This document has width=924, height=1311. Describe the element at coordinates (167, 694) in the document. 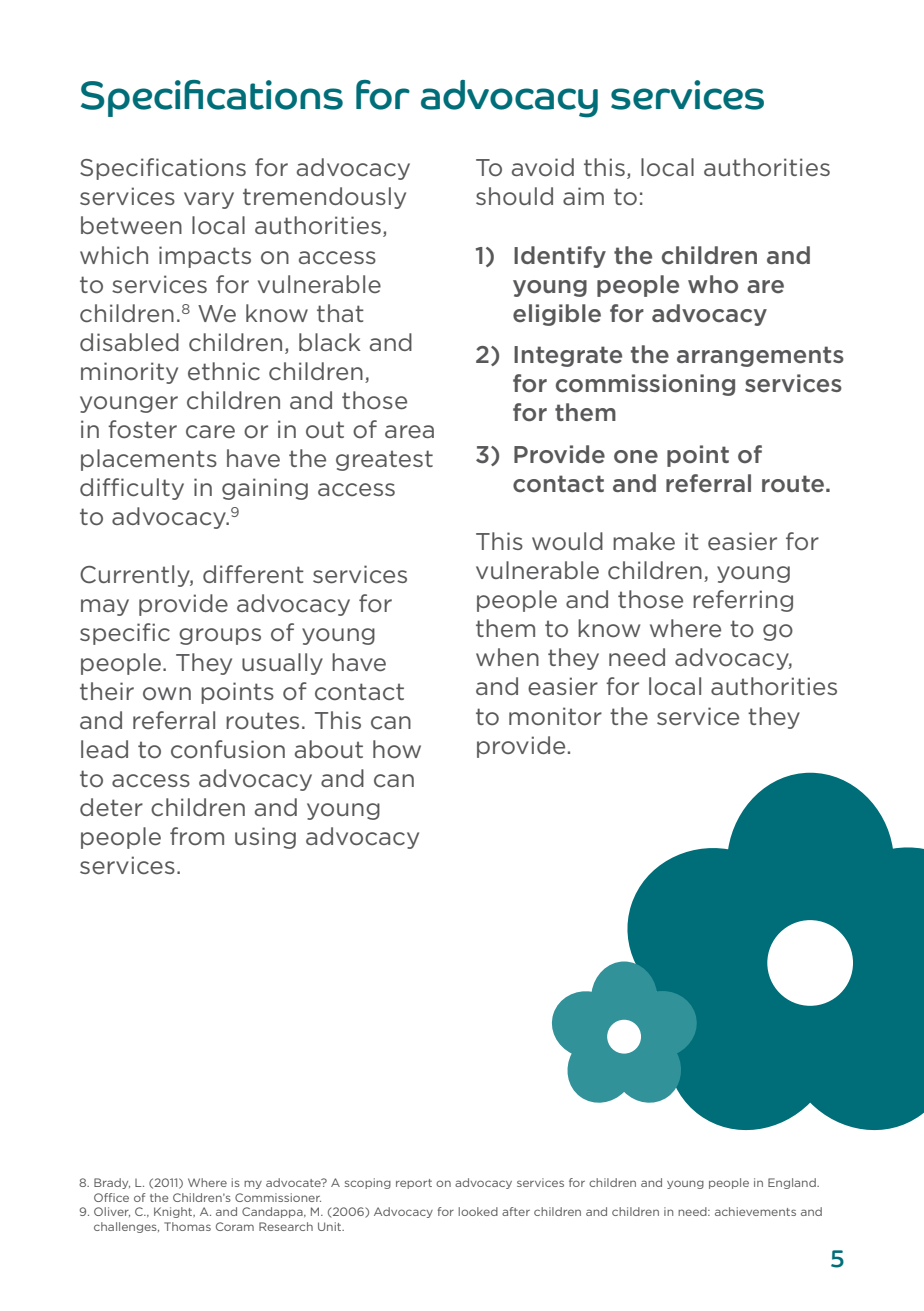

I see `own` at that location.
